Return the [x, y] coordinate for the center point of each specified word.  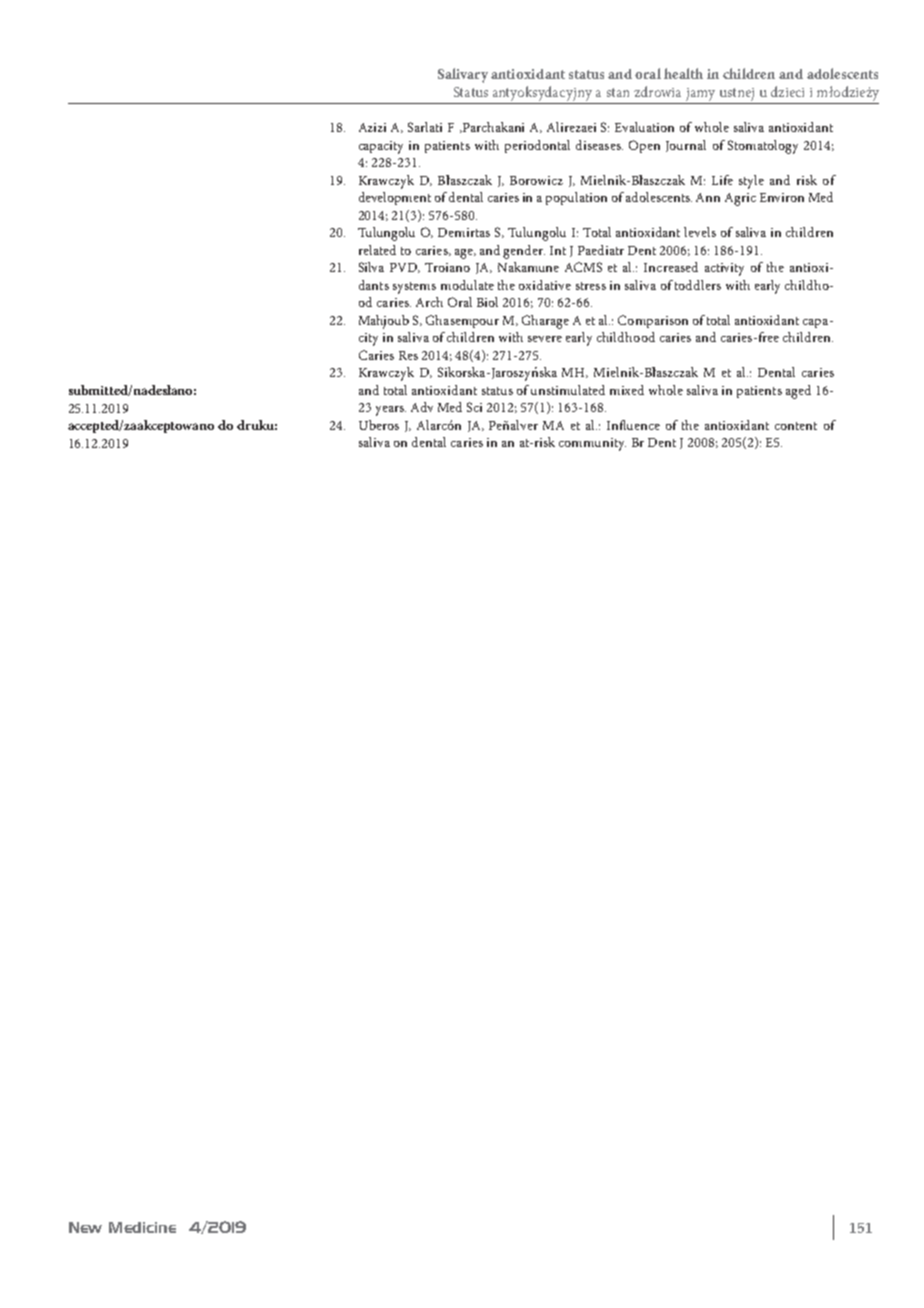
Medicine [142, 1227]
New [85, 1227]
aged [798, 392]
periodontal [537, 146]
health [683, 73]
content [796, 426]
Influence [633, 425]
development [395, 198]
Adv [422, 407]
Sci [474, 407]
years [391, 411]
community [592, 444]
